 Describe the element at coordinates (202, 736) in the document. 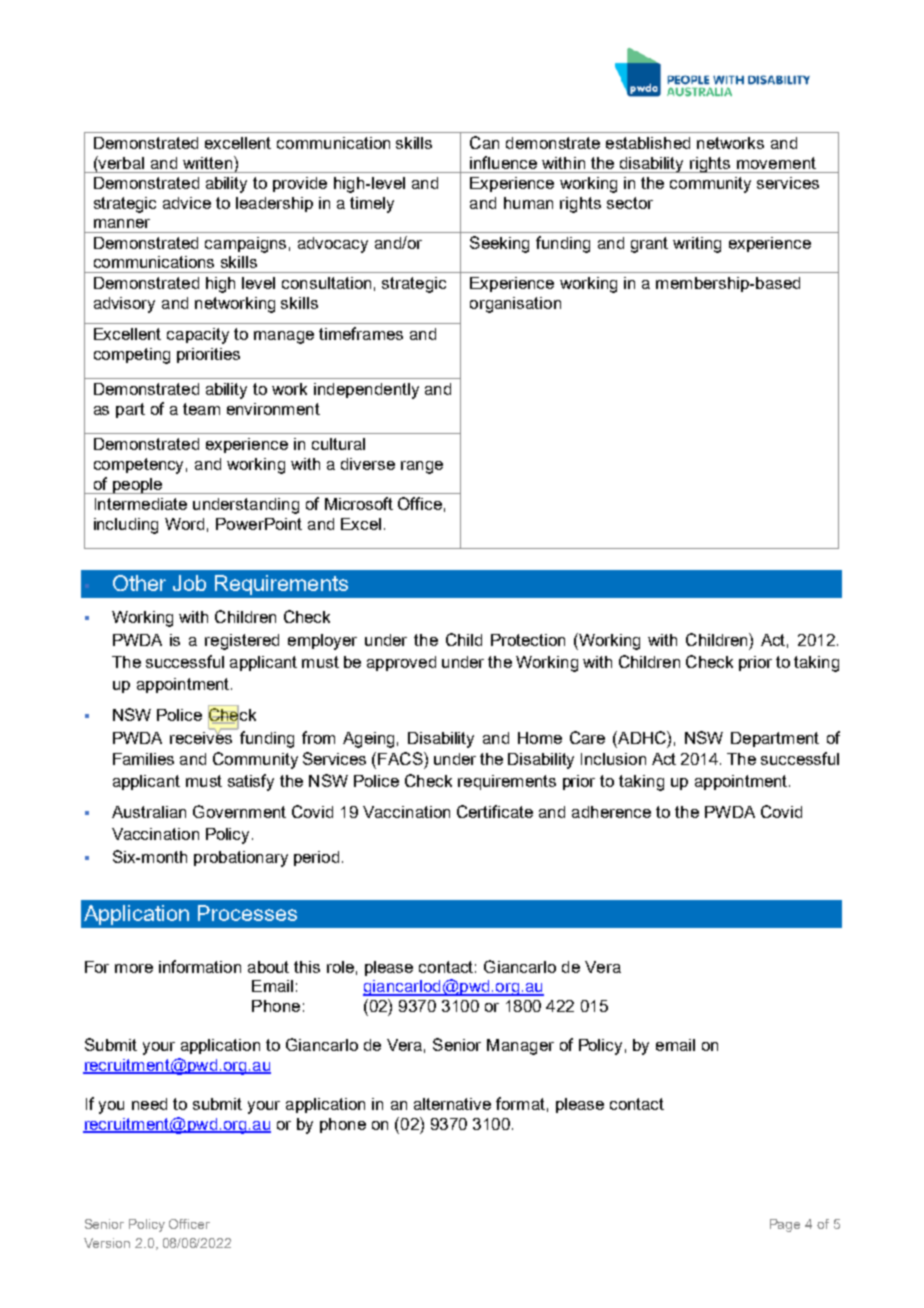

I see `receives` at that location.
